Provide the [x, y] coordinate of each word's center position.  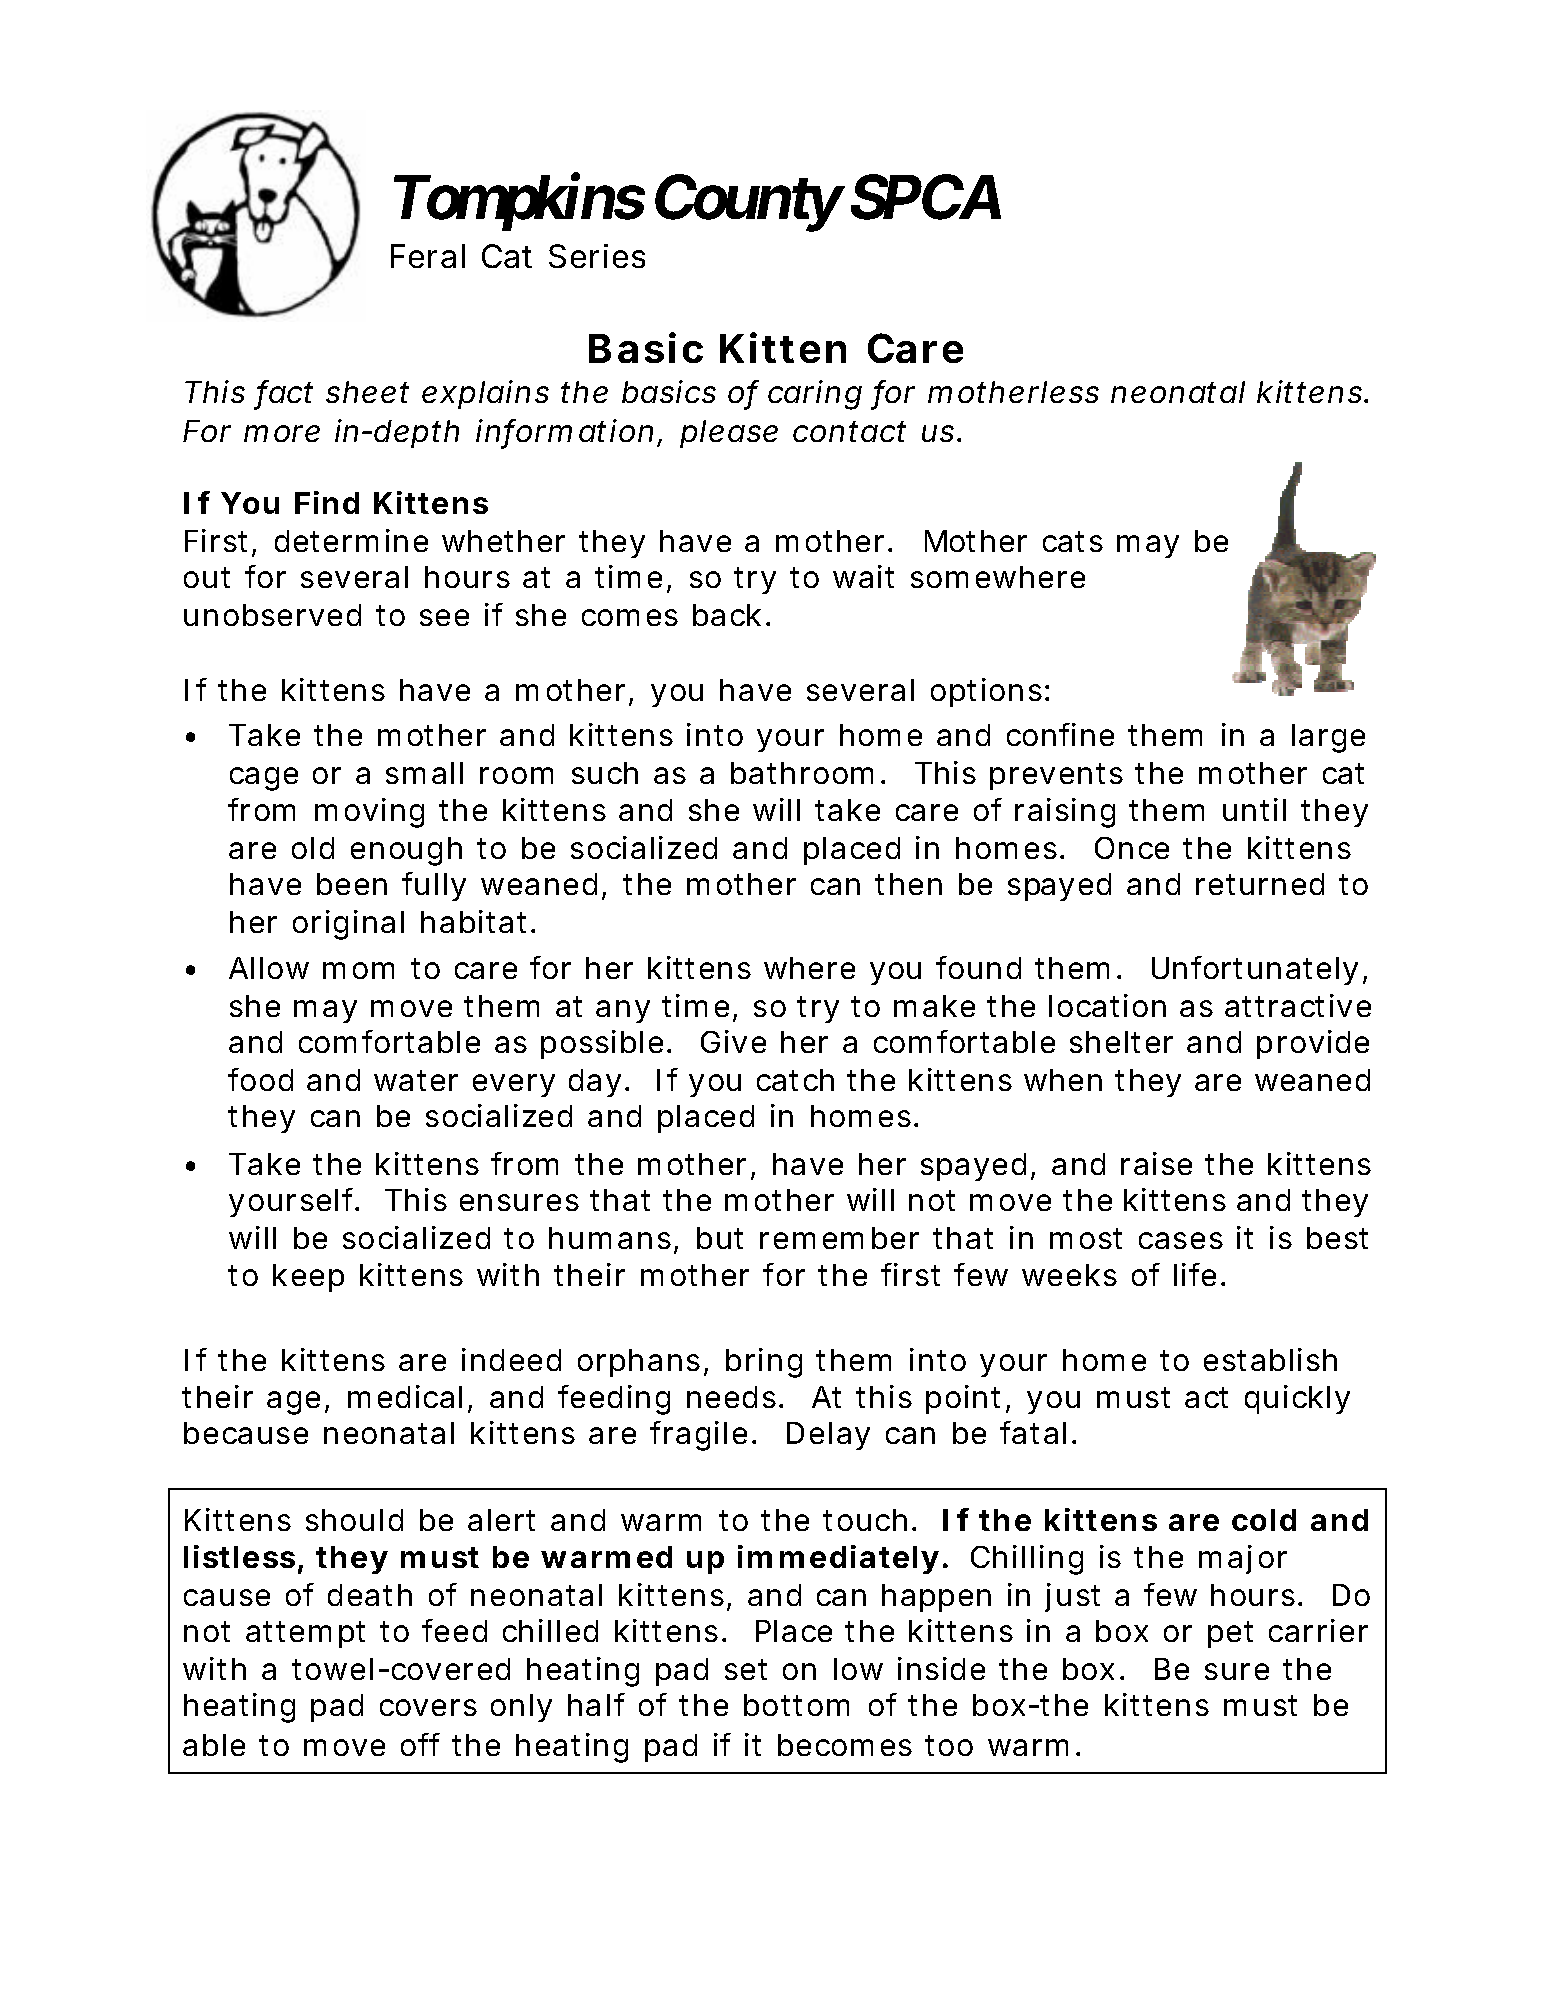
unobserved [272, 615]
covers [428, 1707]
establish [1270, 1359]
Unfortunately [1255, 970]
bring [764, 1363]
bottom [796, 1705]
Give [733, 1041]
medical [405, 1396]
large [1328, 738]
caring [815, 395]
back [727, 615]
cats [1073, 541]
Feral [428, 256]
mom [358, 970]
